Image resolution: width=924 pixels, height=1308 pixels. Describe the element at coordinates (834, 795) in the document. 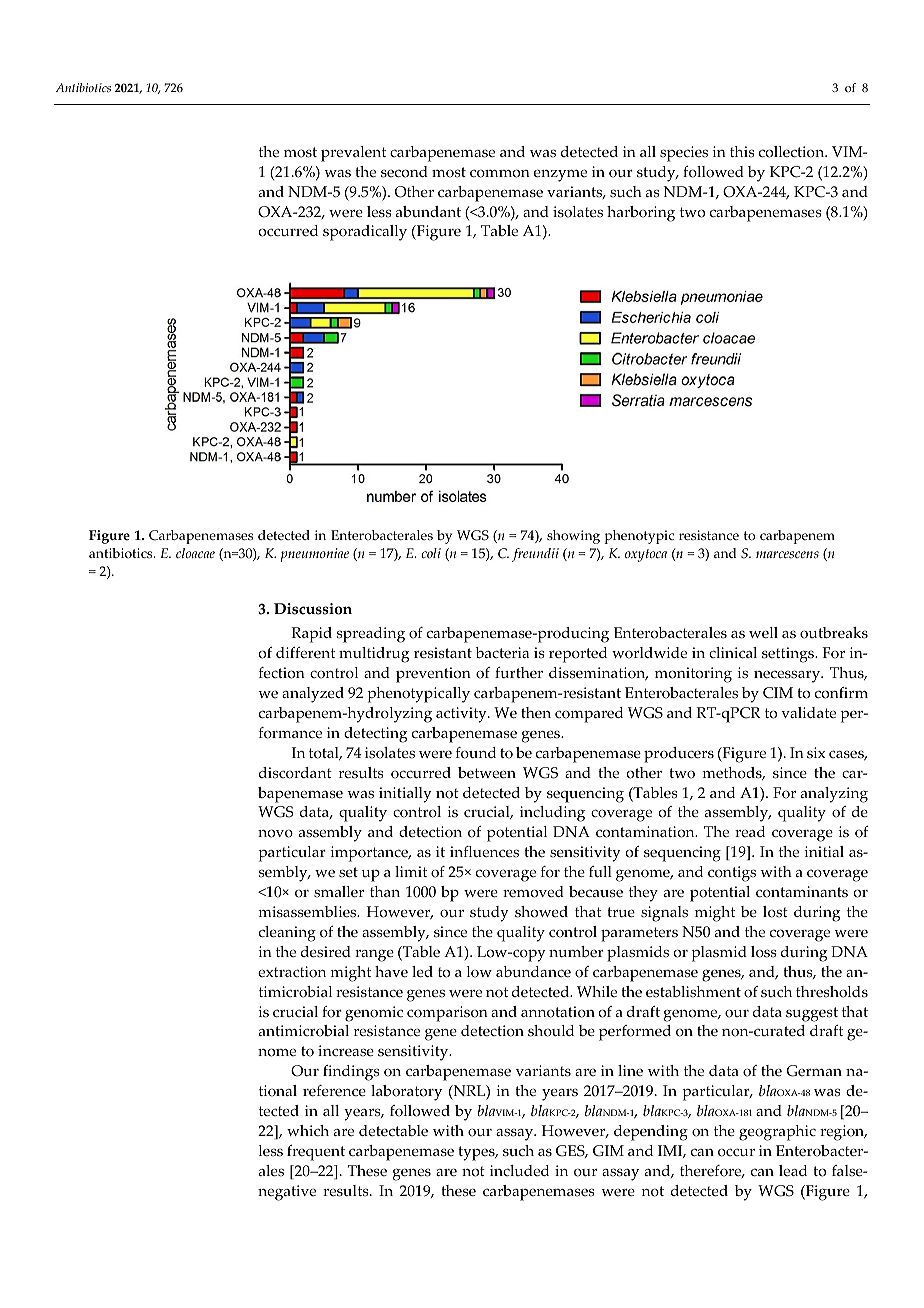

I see `analyzing` at that location.
